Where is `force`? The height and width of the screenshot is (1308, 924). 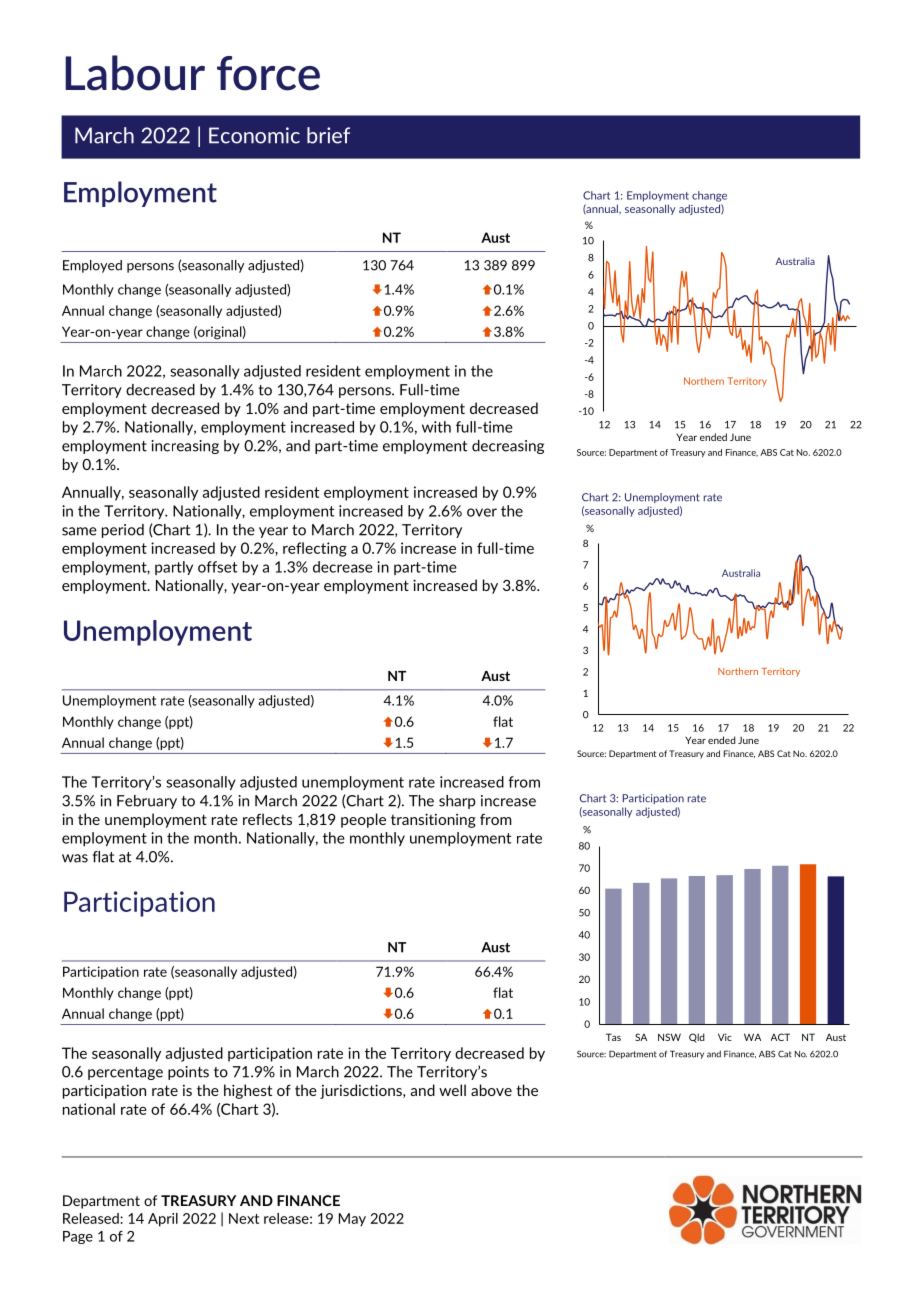
force is located at coordinates (268, 73).
